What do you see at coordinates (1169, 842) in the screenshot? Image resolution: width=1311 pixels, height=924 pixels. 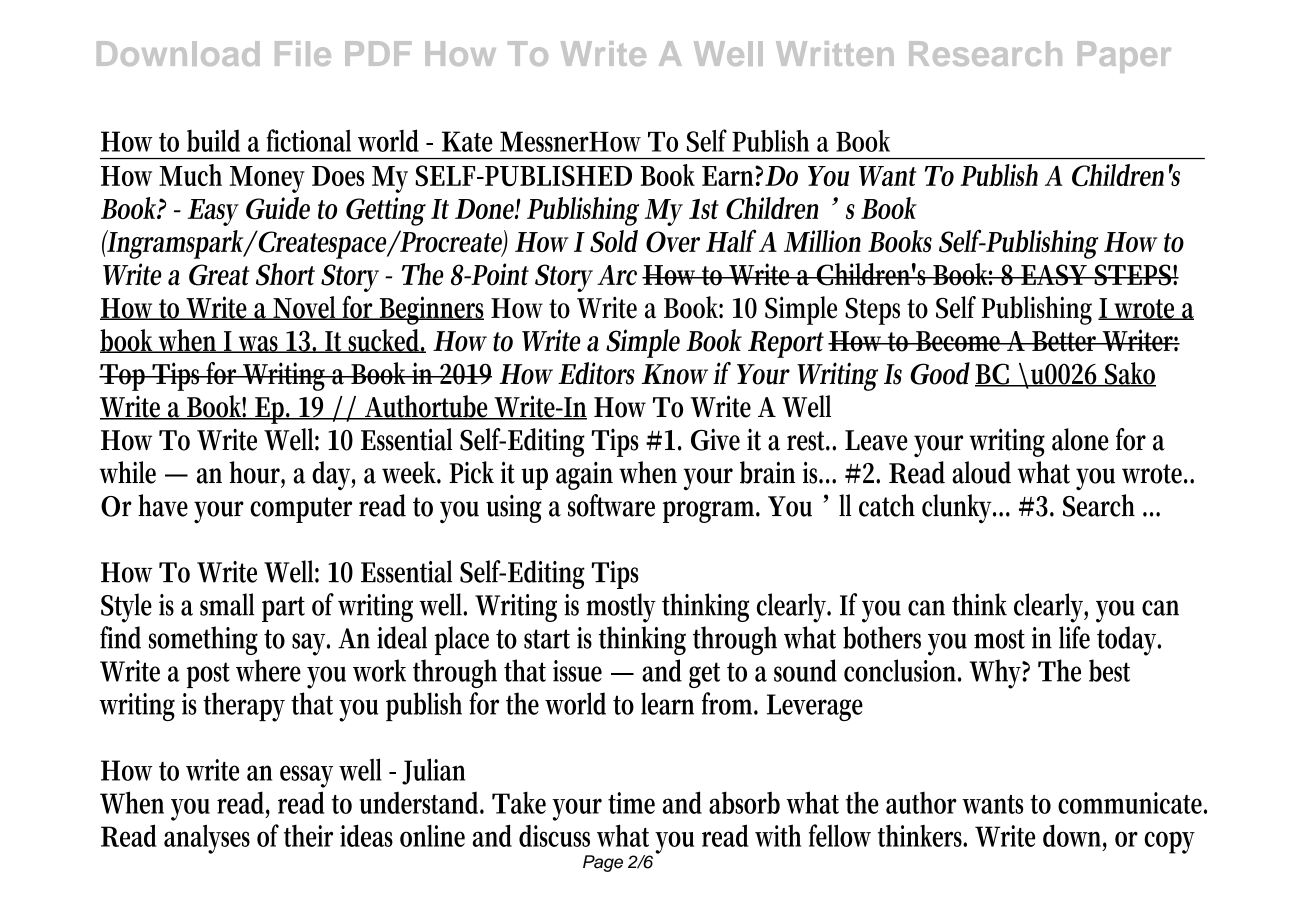 I see `copy` at bounding box center [1169, 842].
